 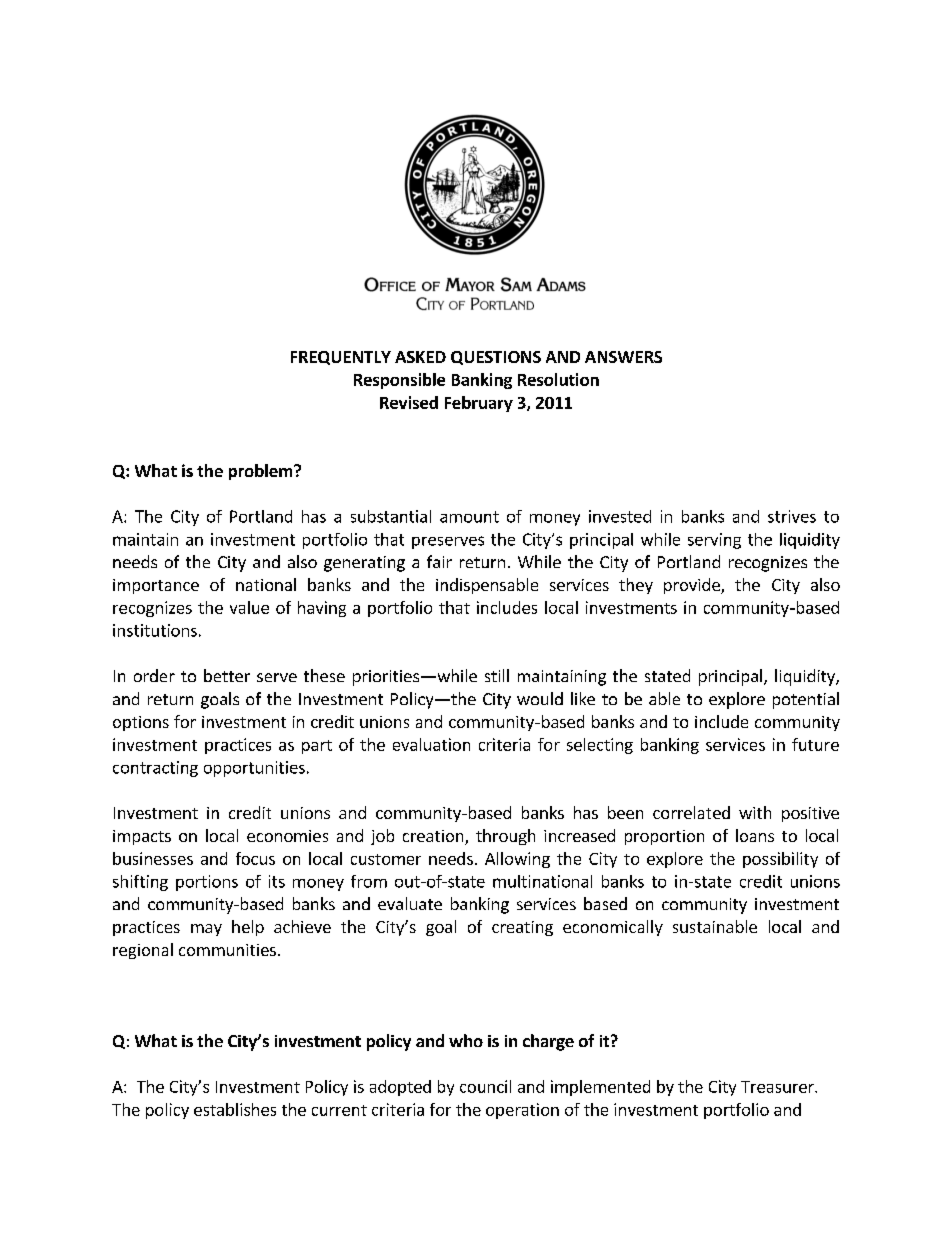 I want to click on establishes, so click(x=235, y=1109).
